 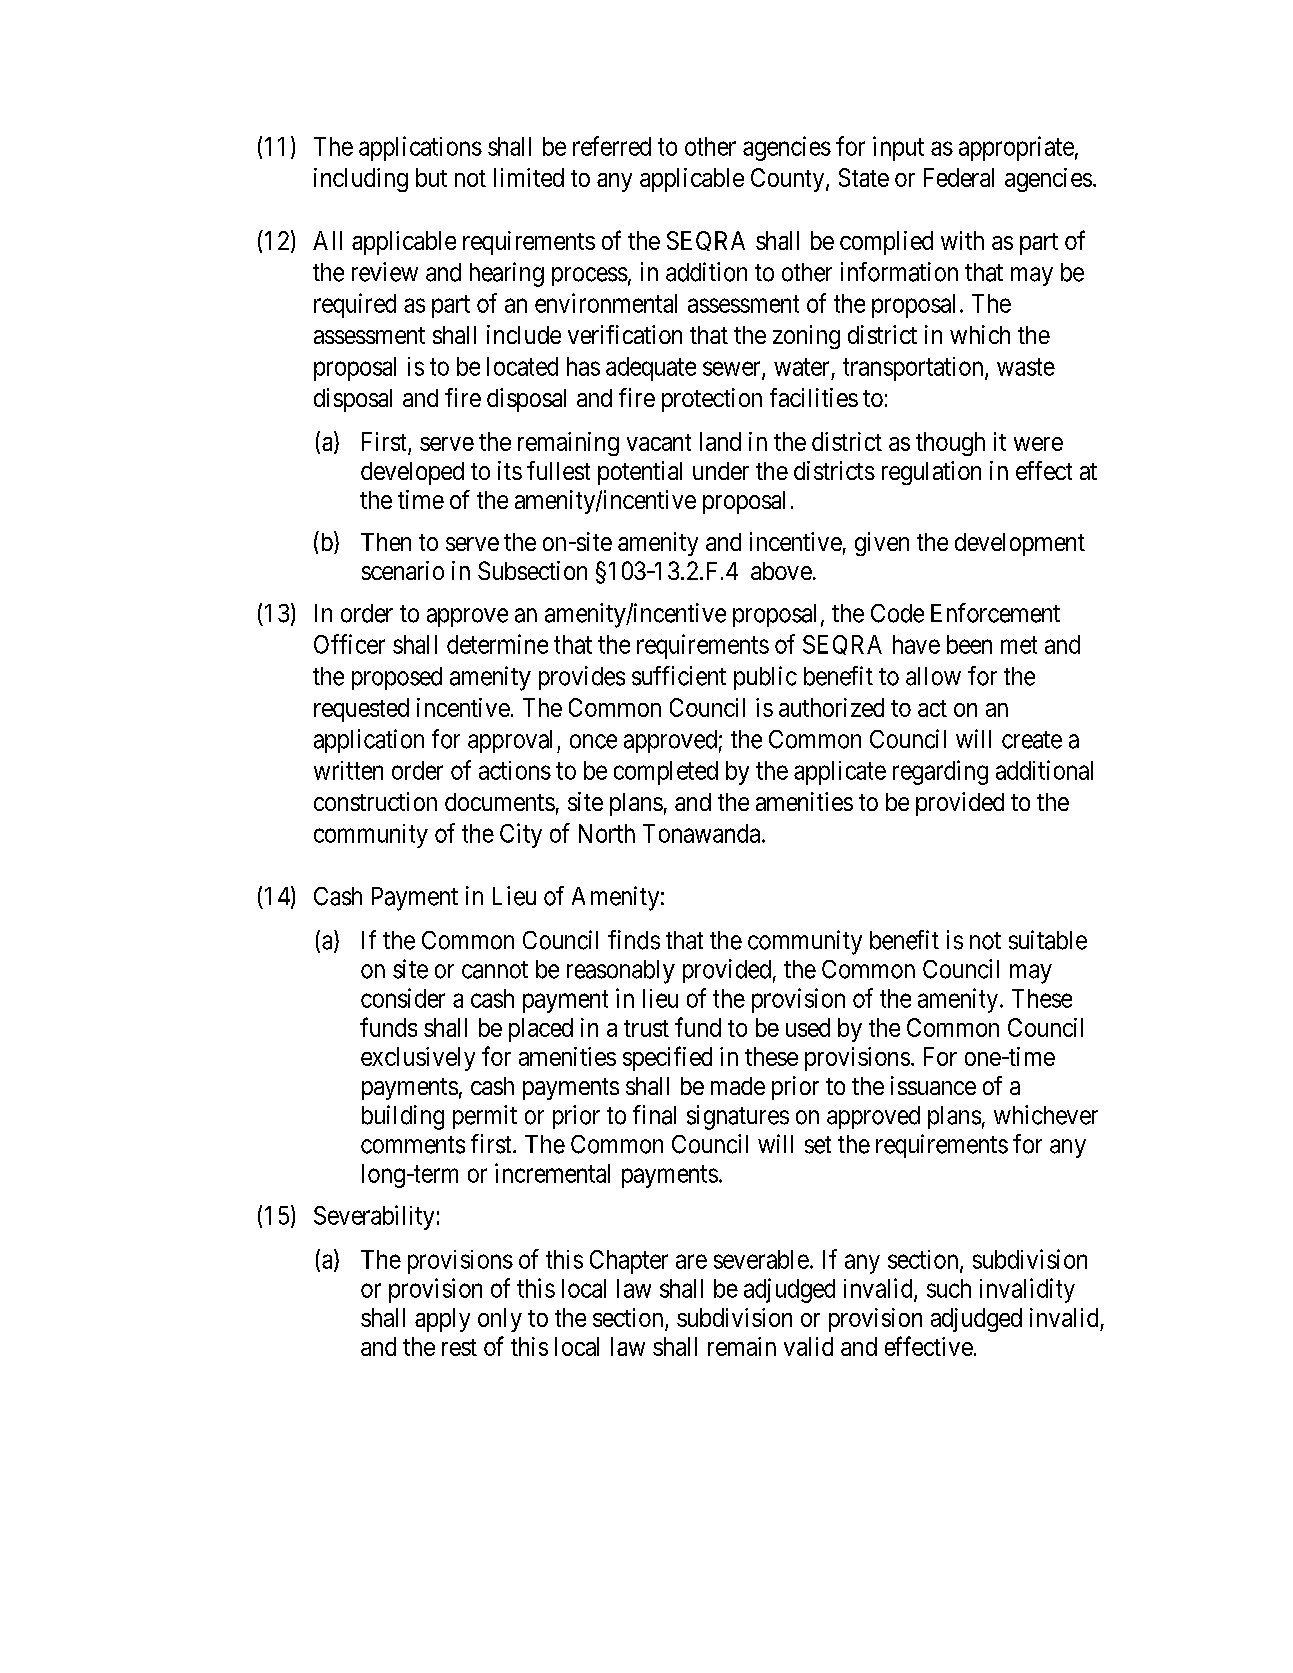 What do you see at coordinates (621, 972) in the image?
I see `reasonably` at bounding box center [621, 972].
